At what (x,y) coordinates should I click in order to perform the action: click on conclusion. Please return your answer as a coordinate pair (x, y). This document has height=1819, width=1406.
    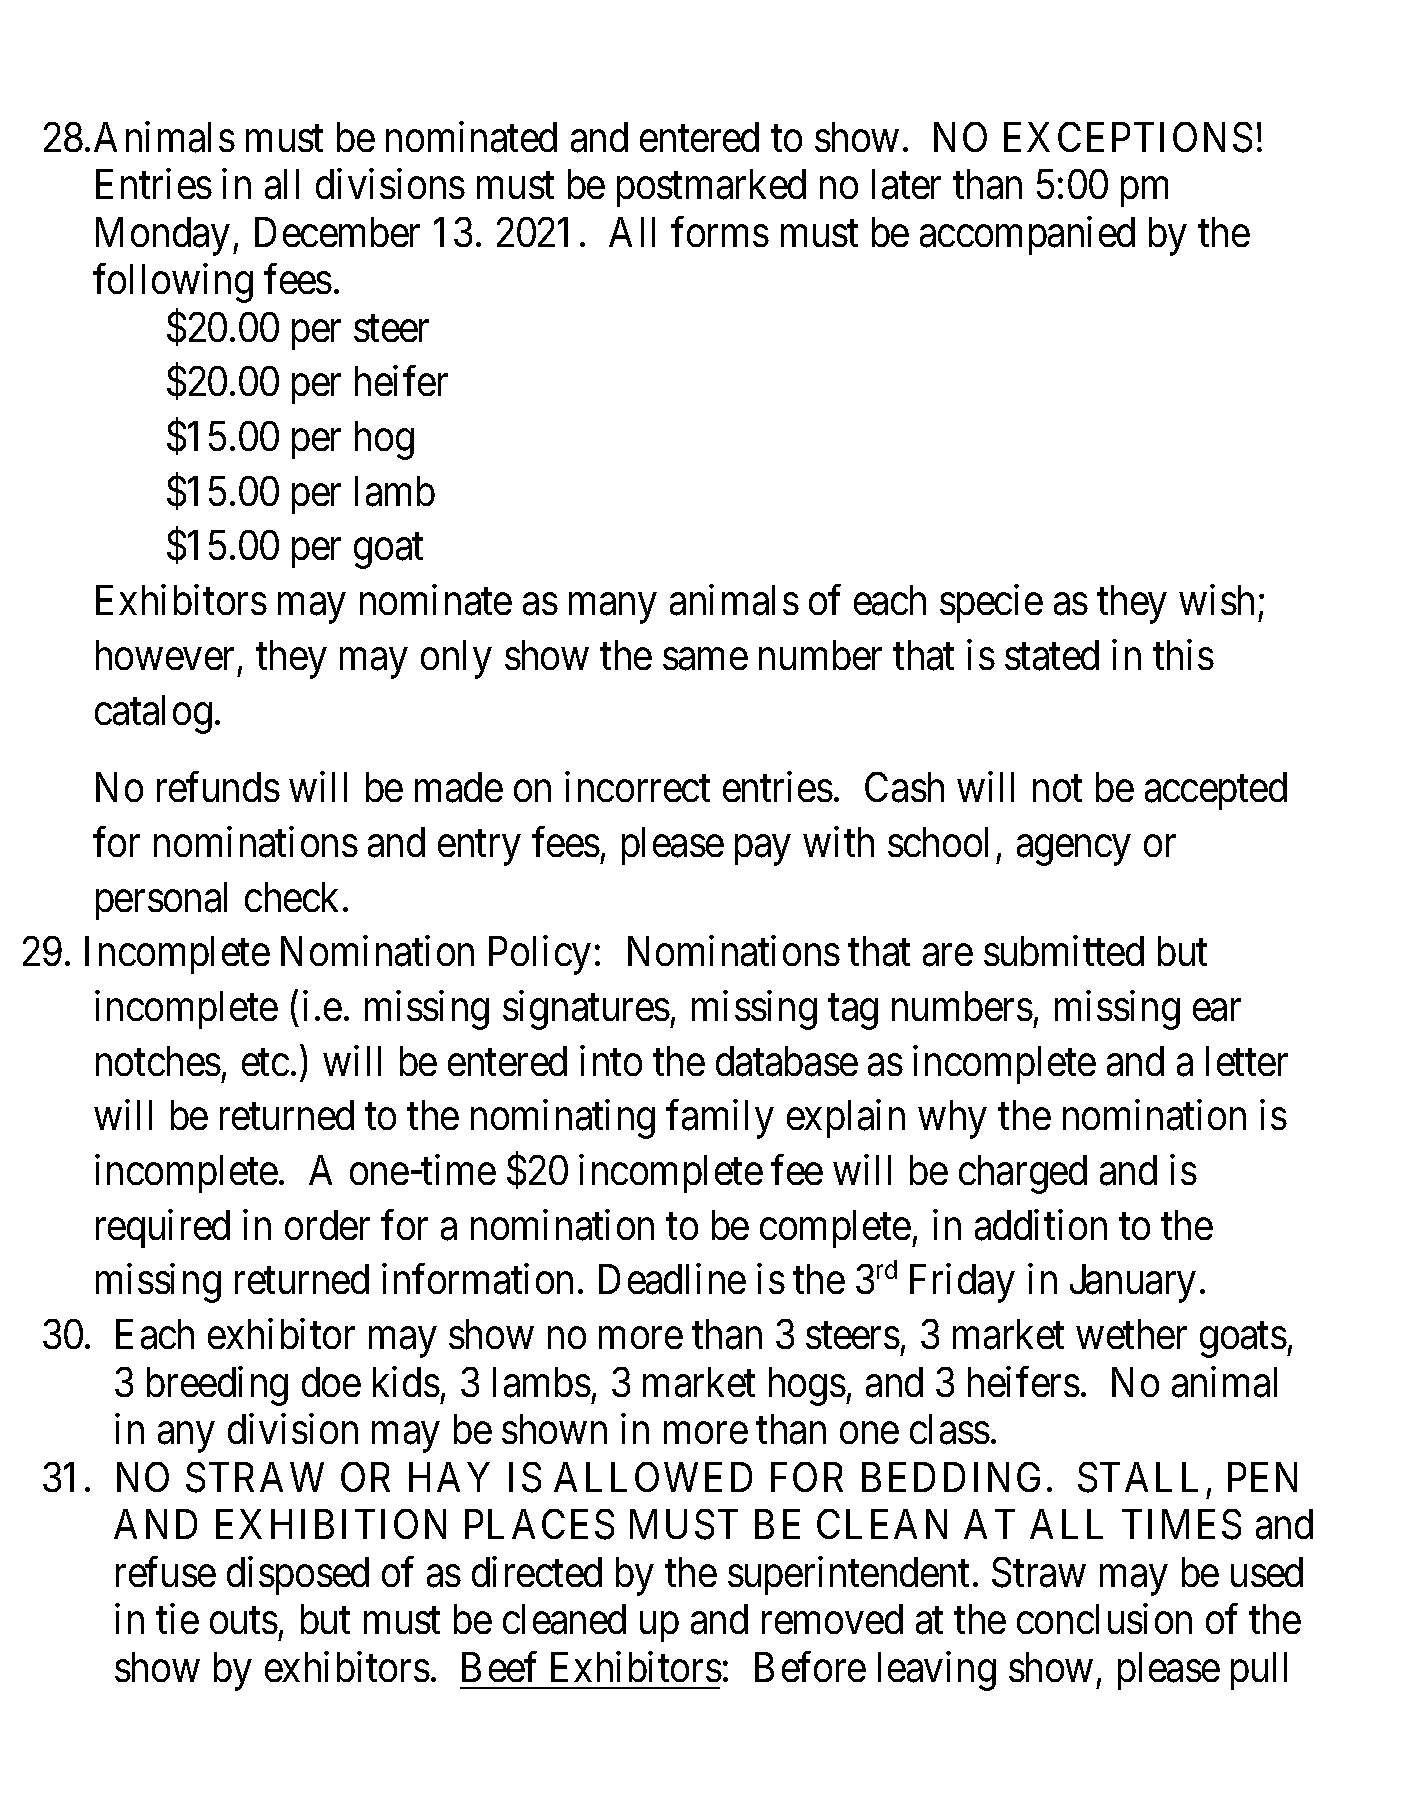
    Looking at the image, I should click on (1104, 1619).
